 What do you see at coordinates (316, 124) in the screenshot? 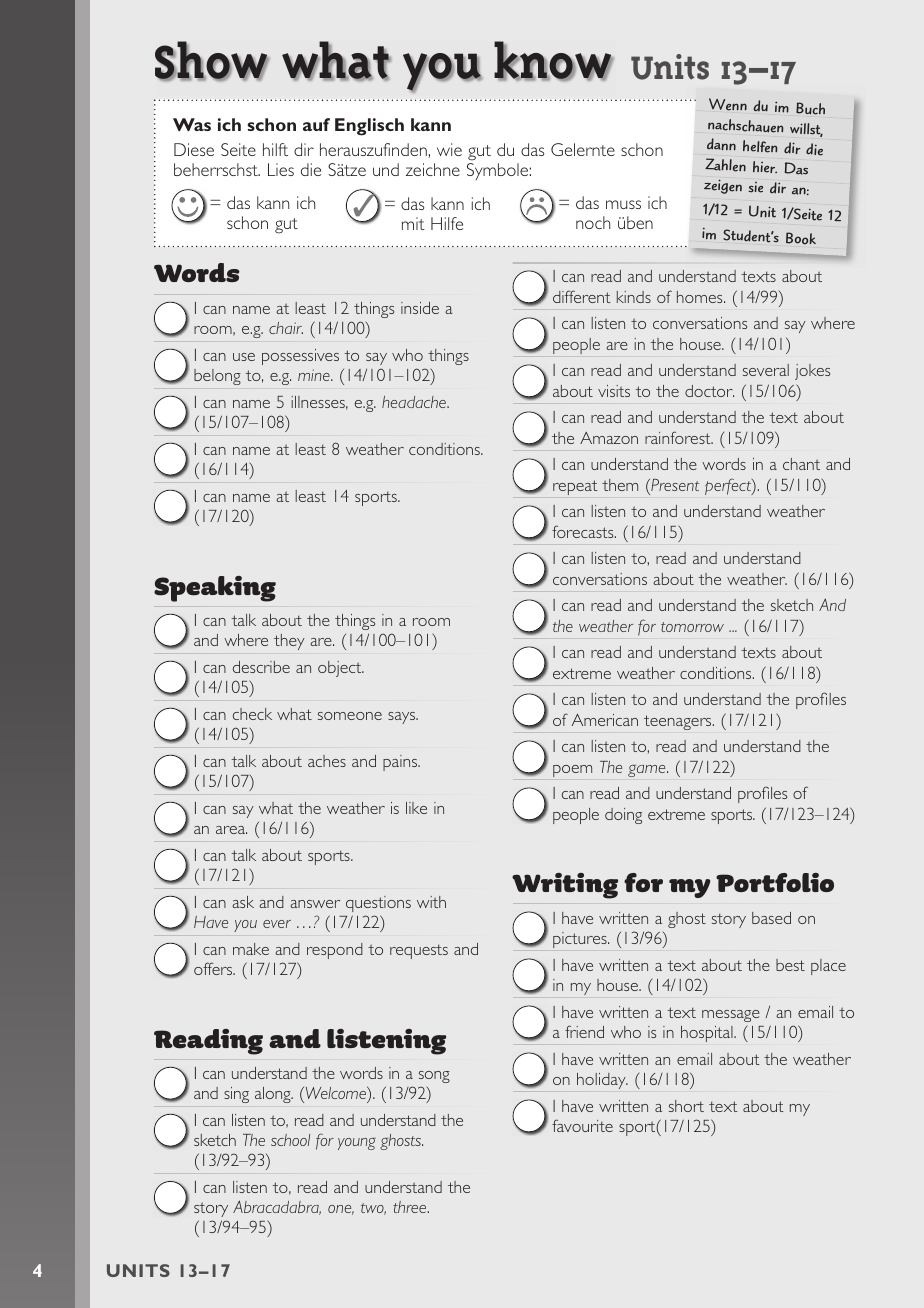
I see `auf` at bounding box center [316, 124].
